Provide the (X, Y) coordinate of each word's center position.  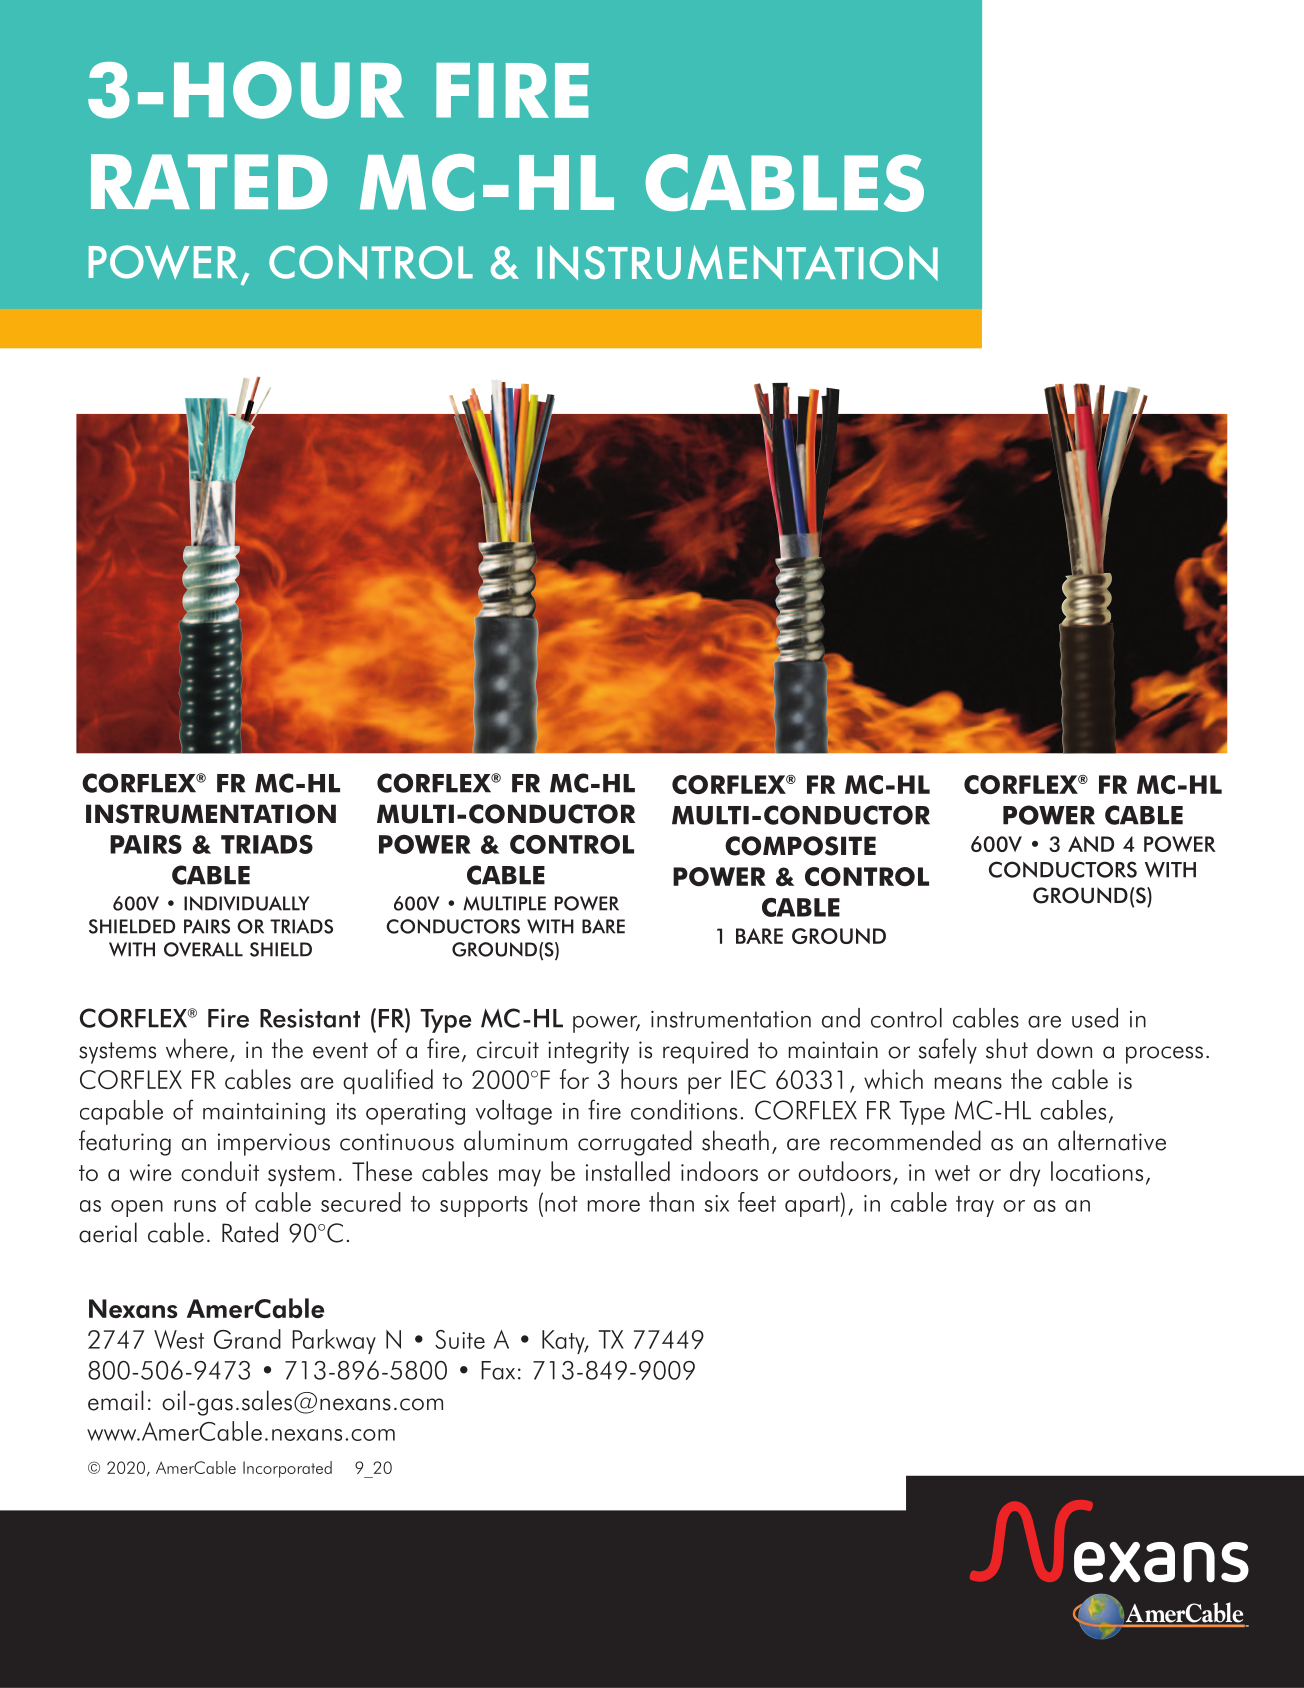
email (116, 1400)
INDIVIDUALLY (247, 903)
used (1095, 1018)
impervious (274, 1144)
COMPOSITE (800, 846)
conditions (684, 1110)
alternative (1112, 1140)
